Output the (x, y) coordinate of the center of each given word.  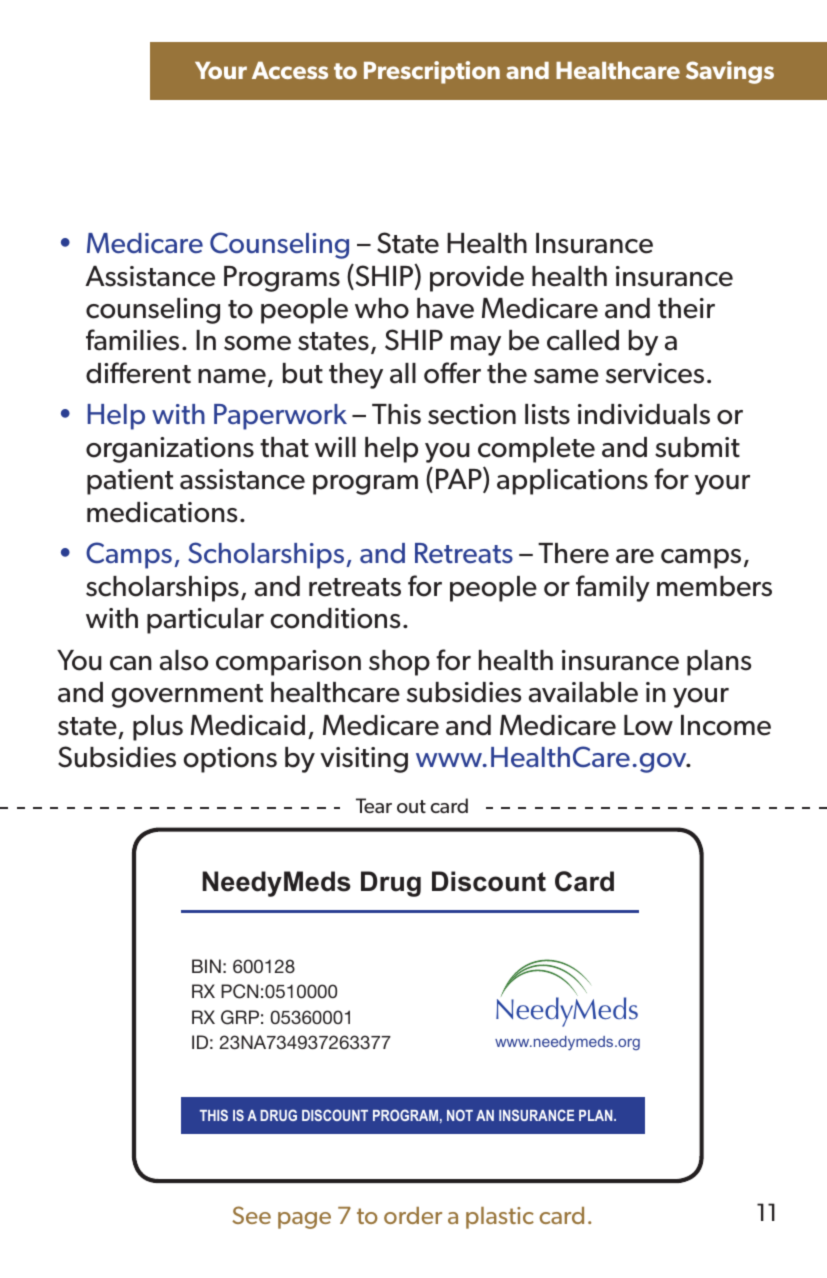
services (655, 373)
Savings (730, 72)
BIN (206, 966)
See (251, 1215)
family (613, 588)
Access (290, 70)
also (184, 660)
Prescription (432, 72)
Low (648, 725)
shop (399, 663)
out (411, 806)
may (476, 346)
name (232, 376)
